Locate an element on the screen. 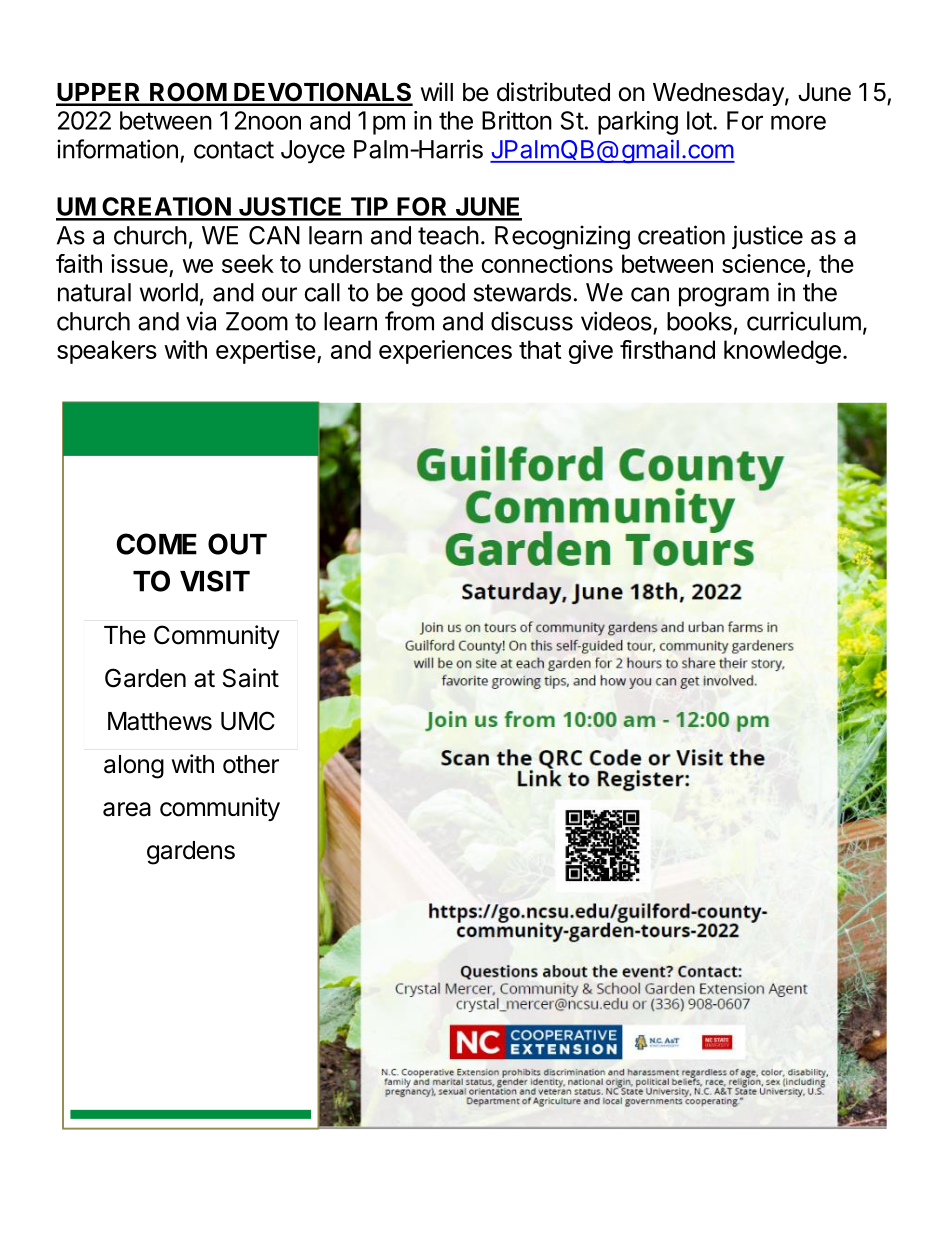  other is located at coordinates (251, 764).
